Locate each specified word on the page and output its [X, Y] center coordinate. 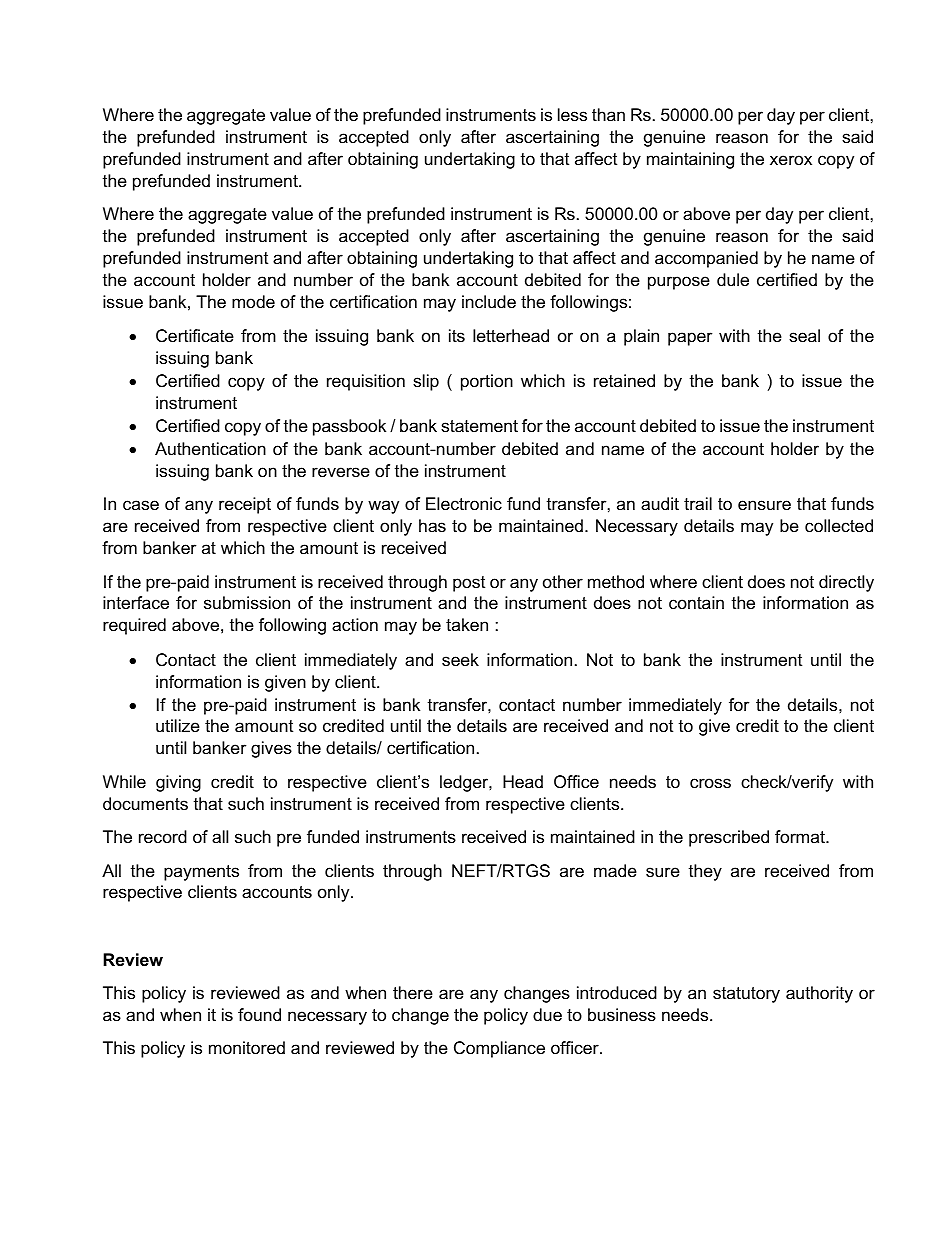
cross [710, 783]
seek [460, 660]
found [259, 1014]
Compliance [499, 1049]
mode [253, 302]
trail [698, 503]
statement [479, 426]
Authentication [210, 449]
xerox [791, 160]
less [572, 115]
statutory [746, 995]
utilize [178, 726]
